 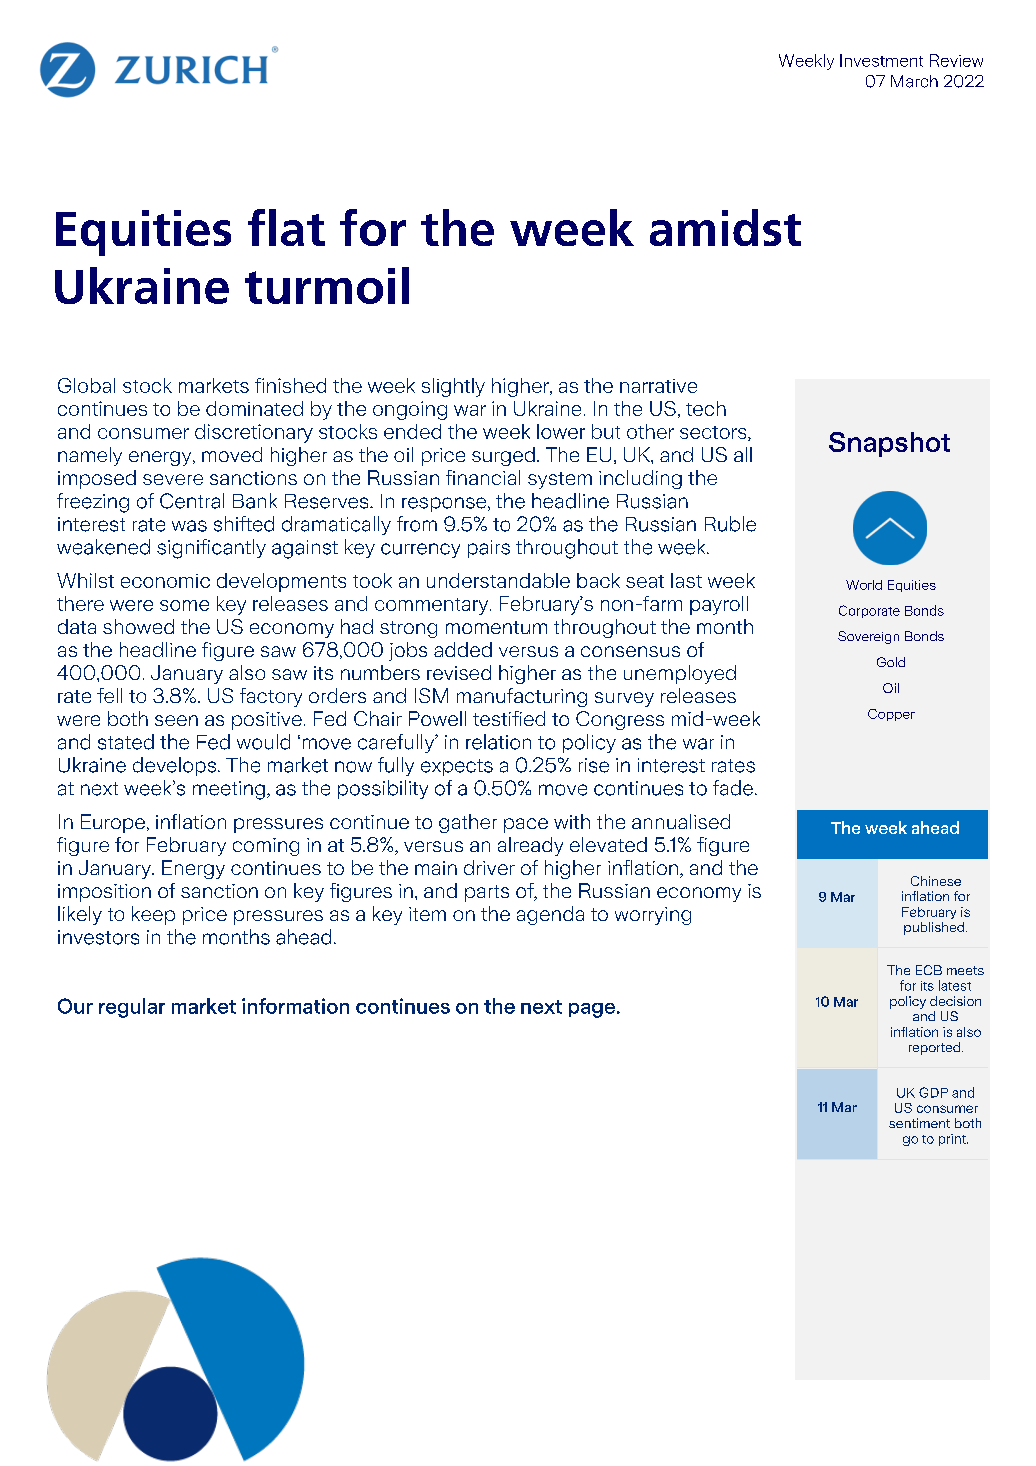 I want to click on some, so click(x=184, y=605).
